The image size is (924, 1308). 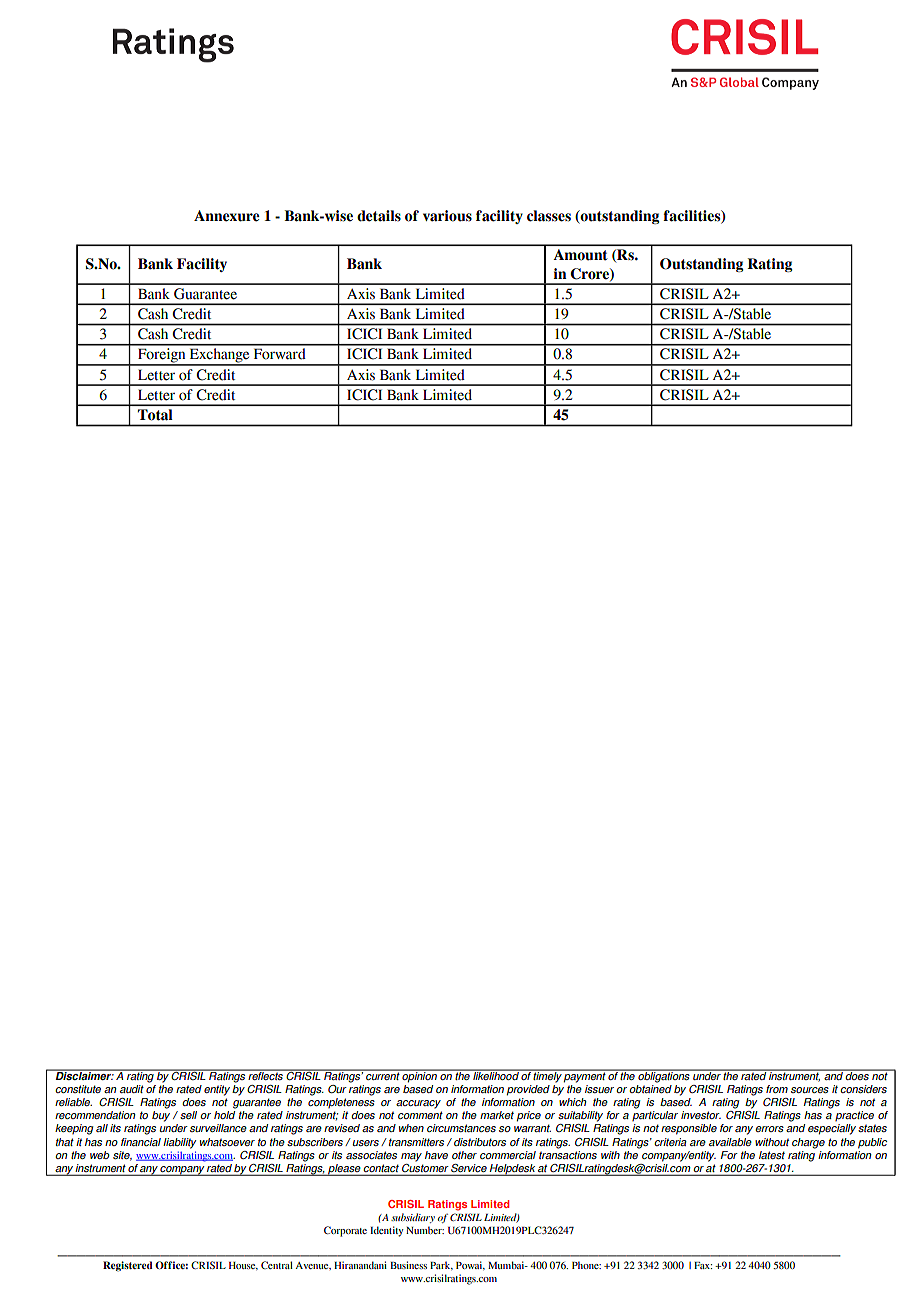 What do you see at coordinates (496, 1075) in the screenshot?
I see `likelihood` at bounding box center [496, 1075].
